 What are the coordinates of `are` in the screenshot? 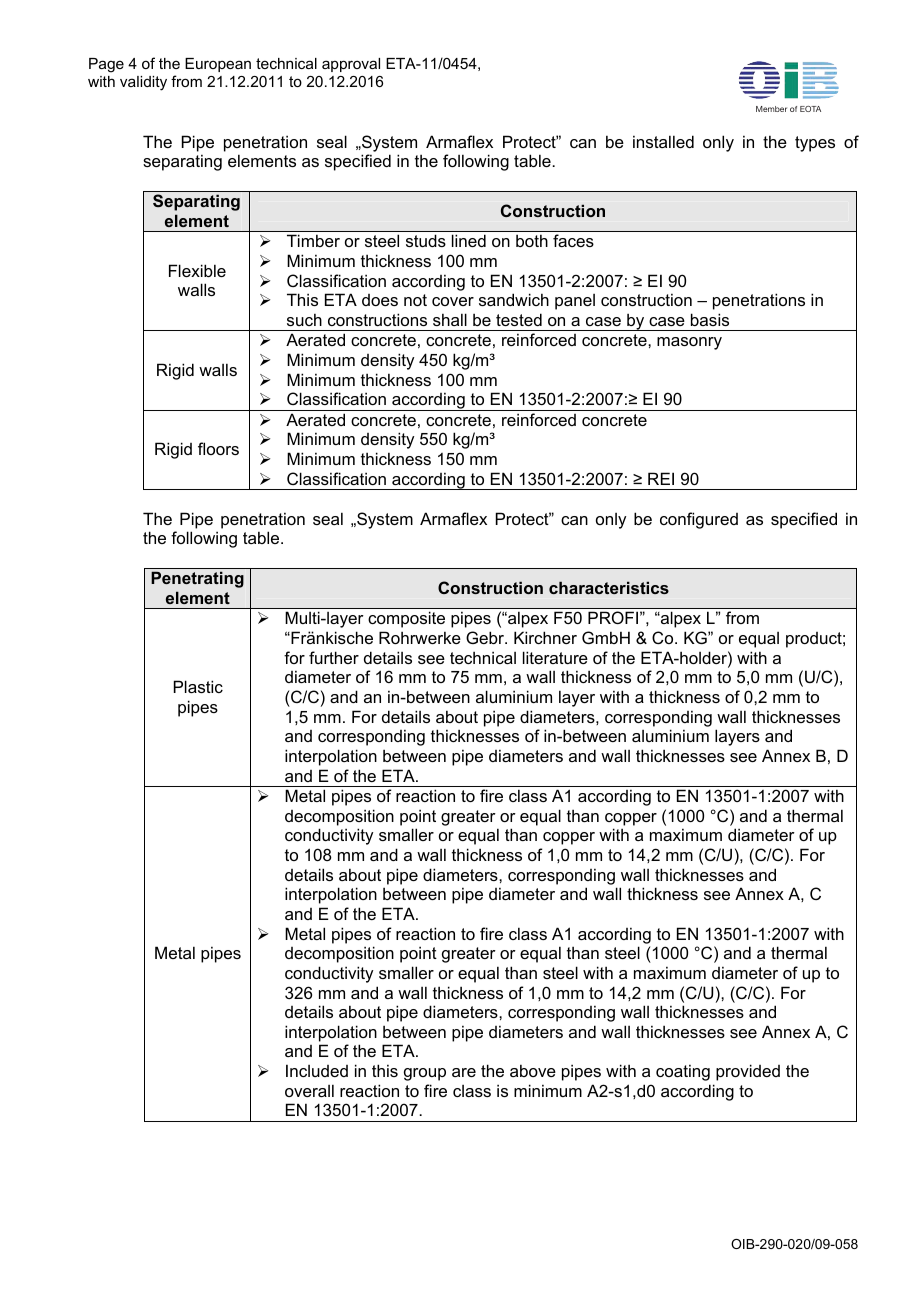 It's located at (464, 1072).
